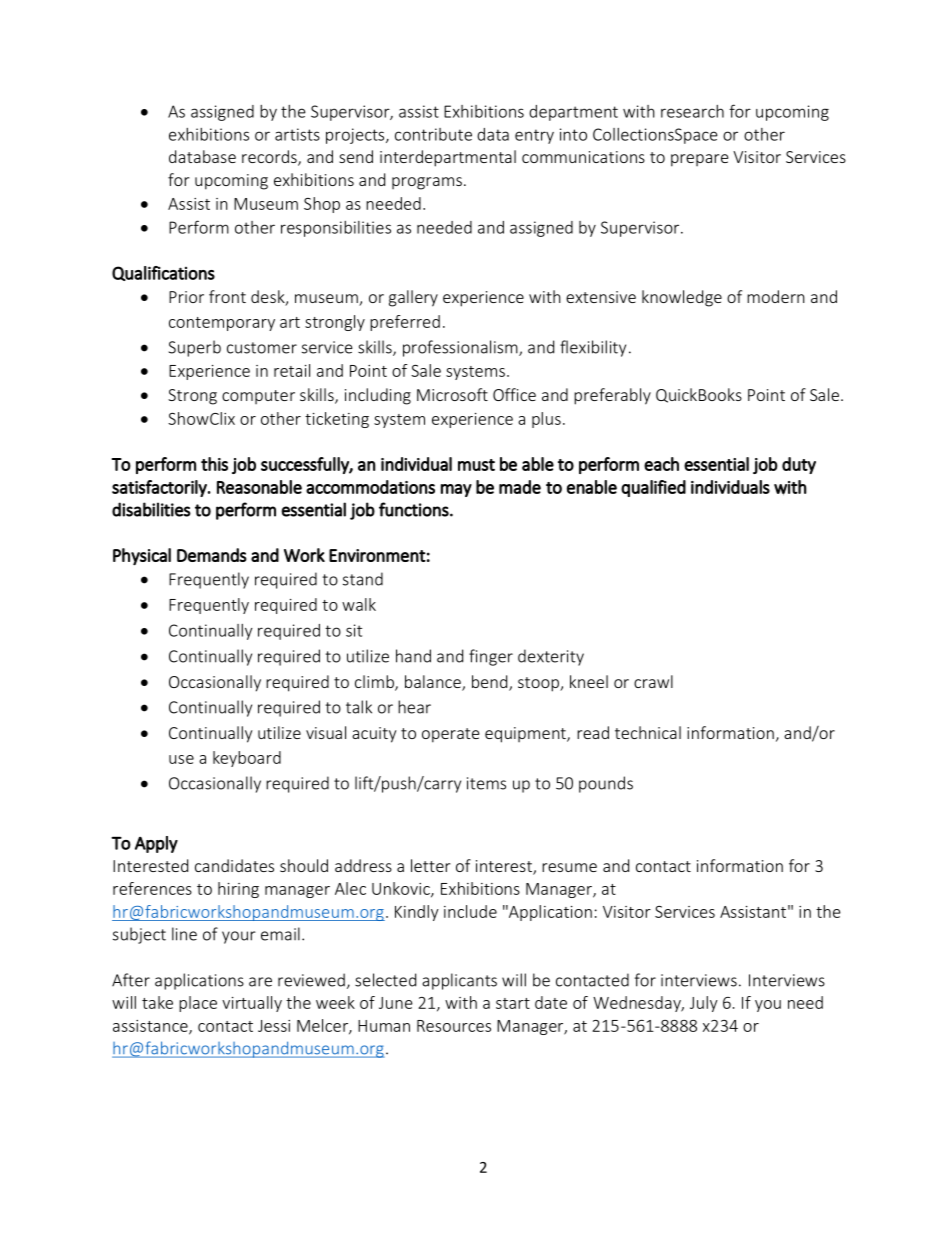  I want to click on place, so click(198, 1004).
